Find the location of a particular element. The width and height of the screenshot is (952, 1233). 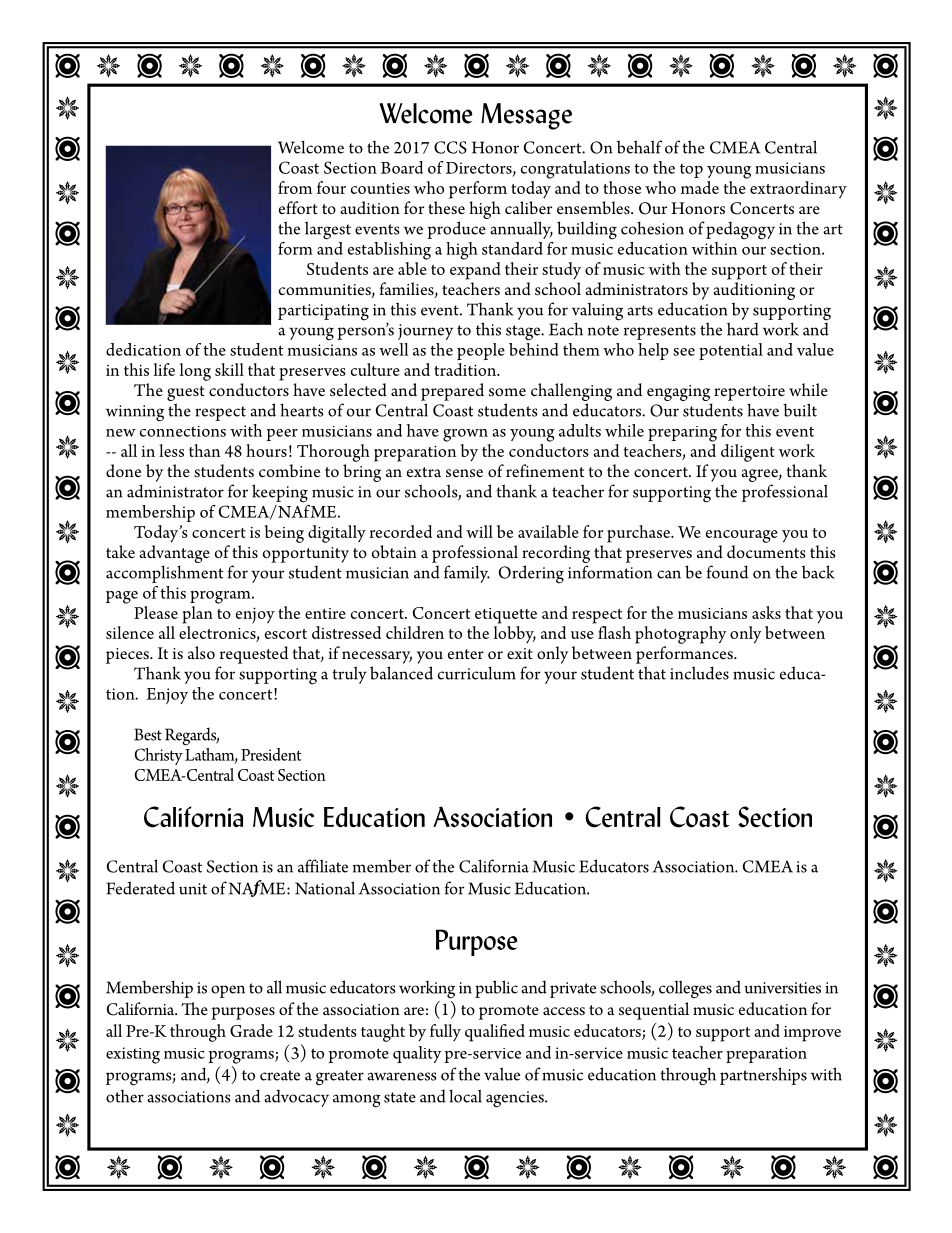

from is located at coordinates (295, 187).
